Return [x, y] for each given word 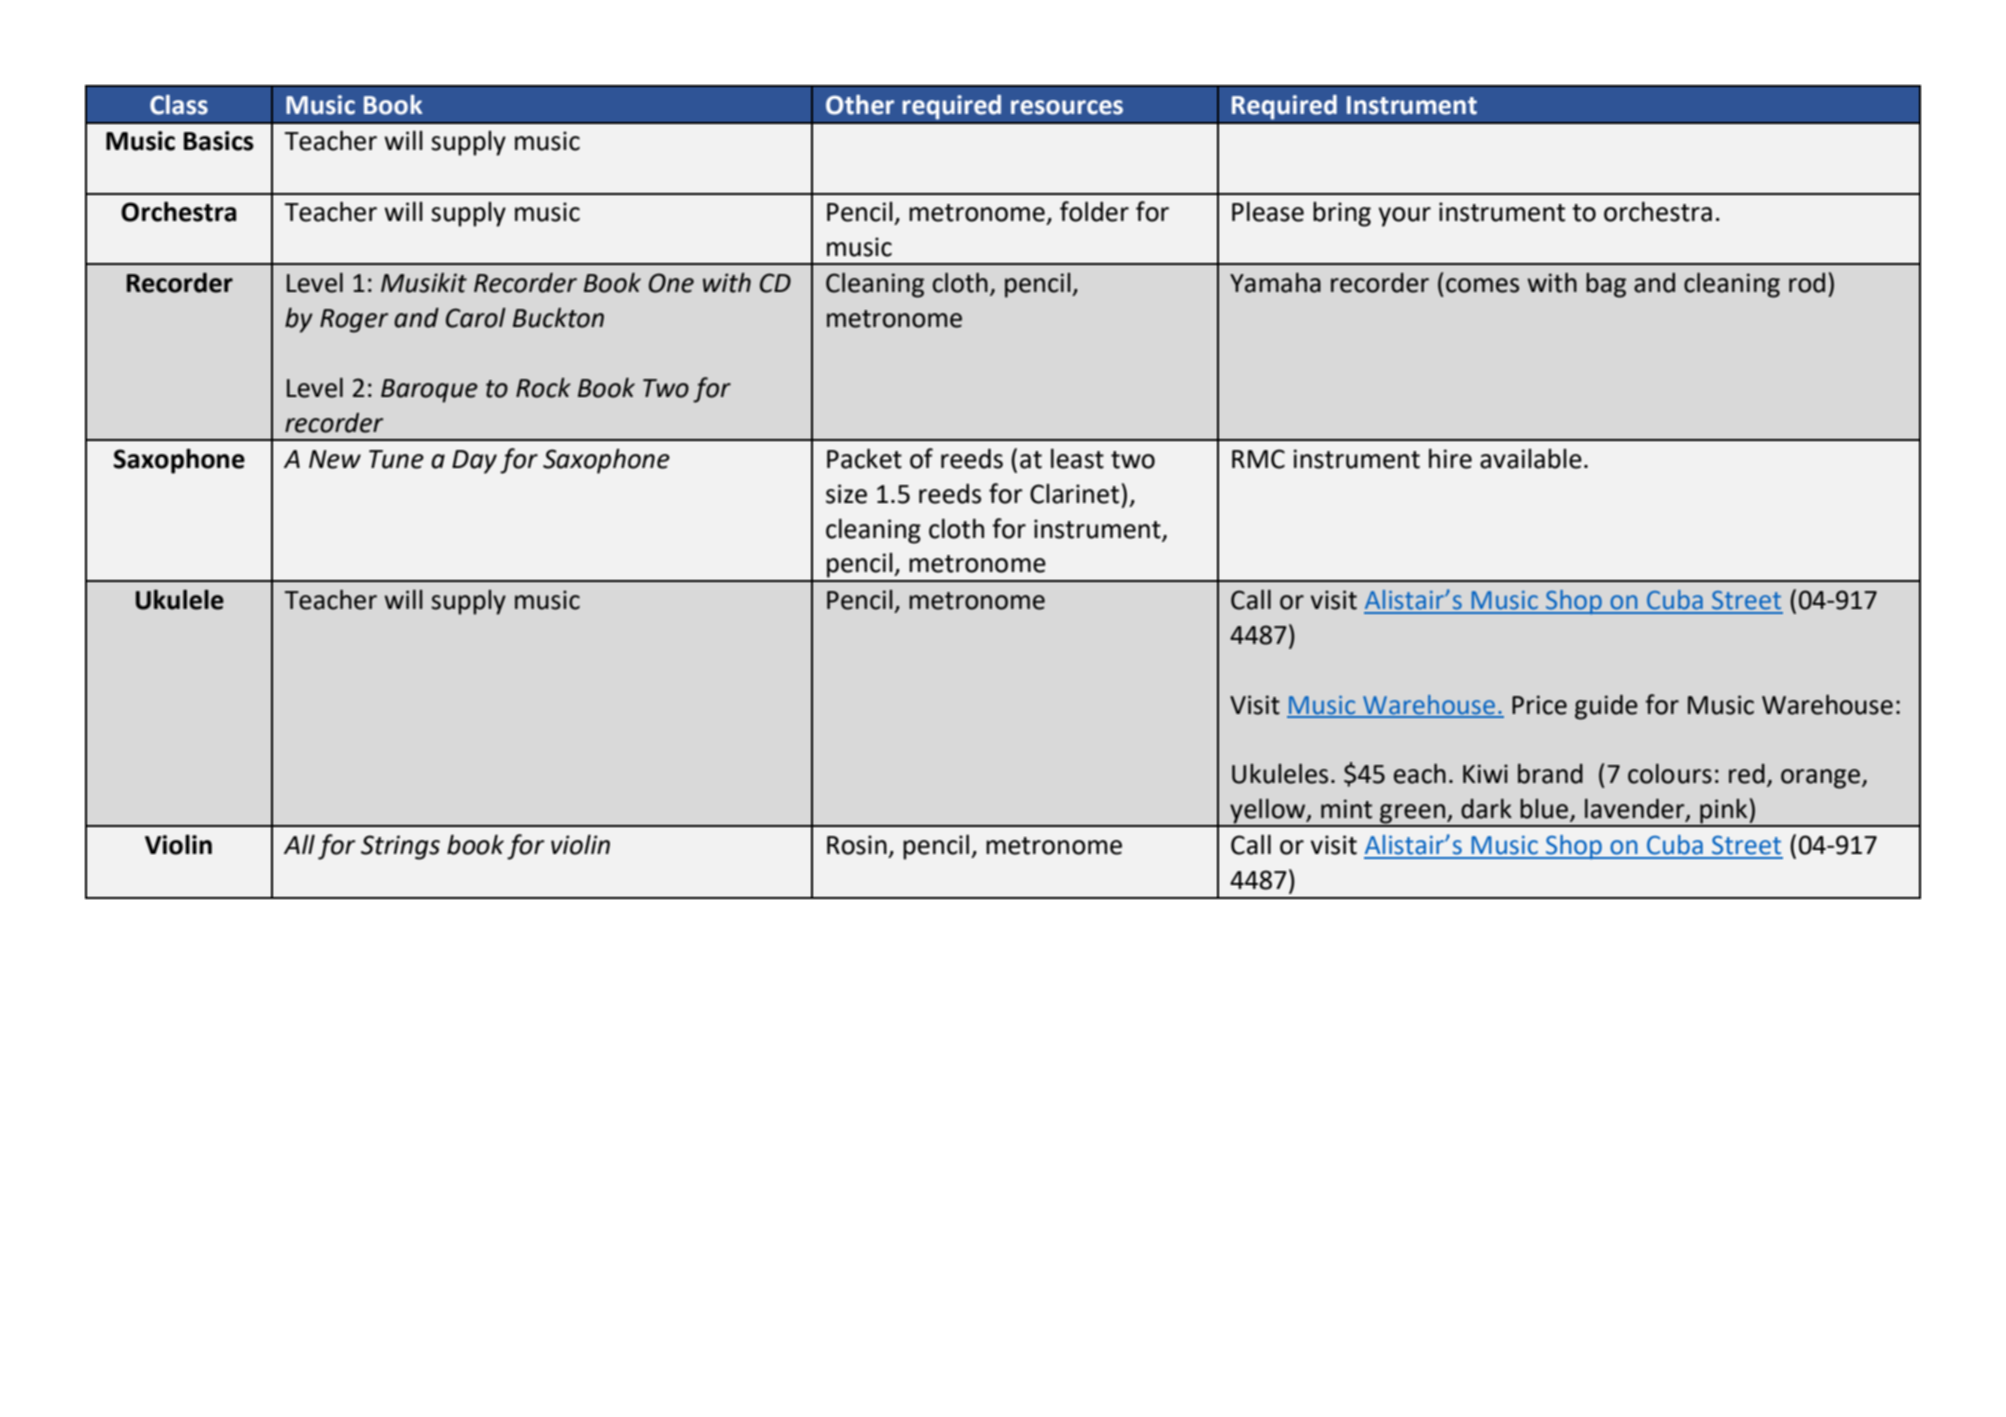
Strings [400, 847]
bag [1606, 285]
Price [1539, 705]
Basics [219, 141]
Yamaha [1275, 283]
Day [474, 462]
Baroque [429, 391]
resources [1067, 107]
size [846, 494]
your [1404, 217]
